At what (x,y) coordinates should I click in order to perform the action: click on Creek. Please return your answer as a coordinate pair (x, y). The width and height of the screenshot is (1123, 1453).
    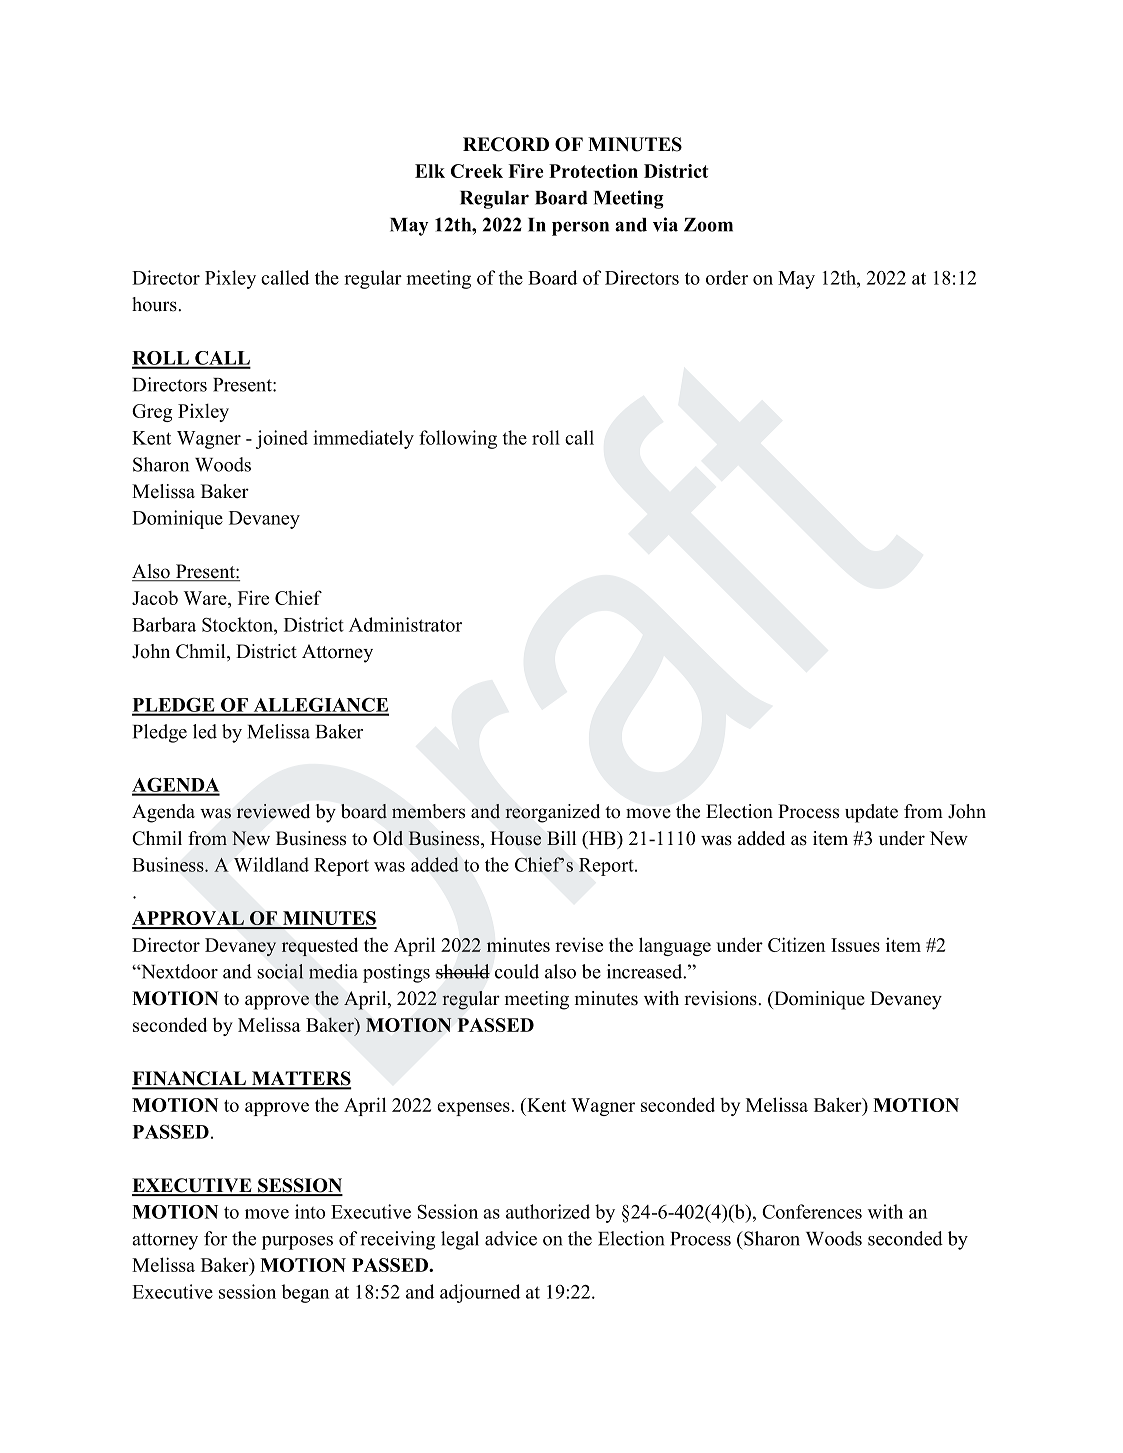
    Looking at the image, I should click on (477, 171).
